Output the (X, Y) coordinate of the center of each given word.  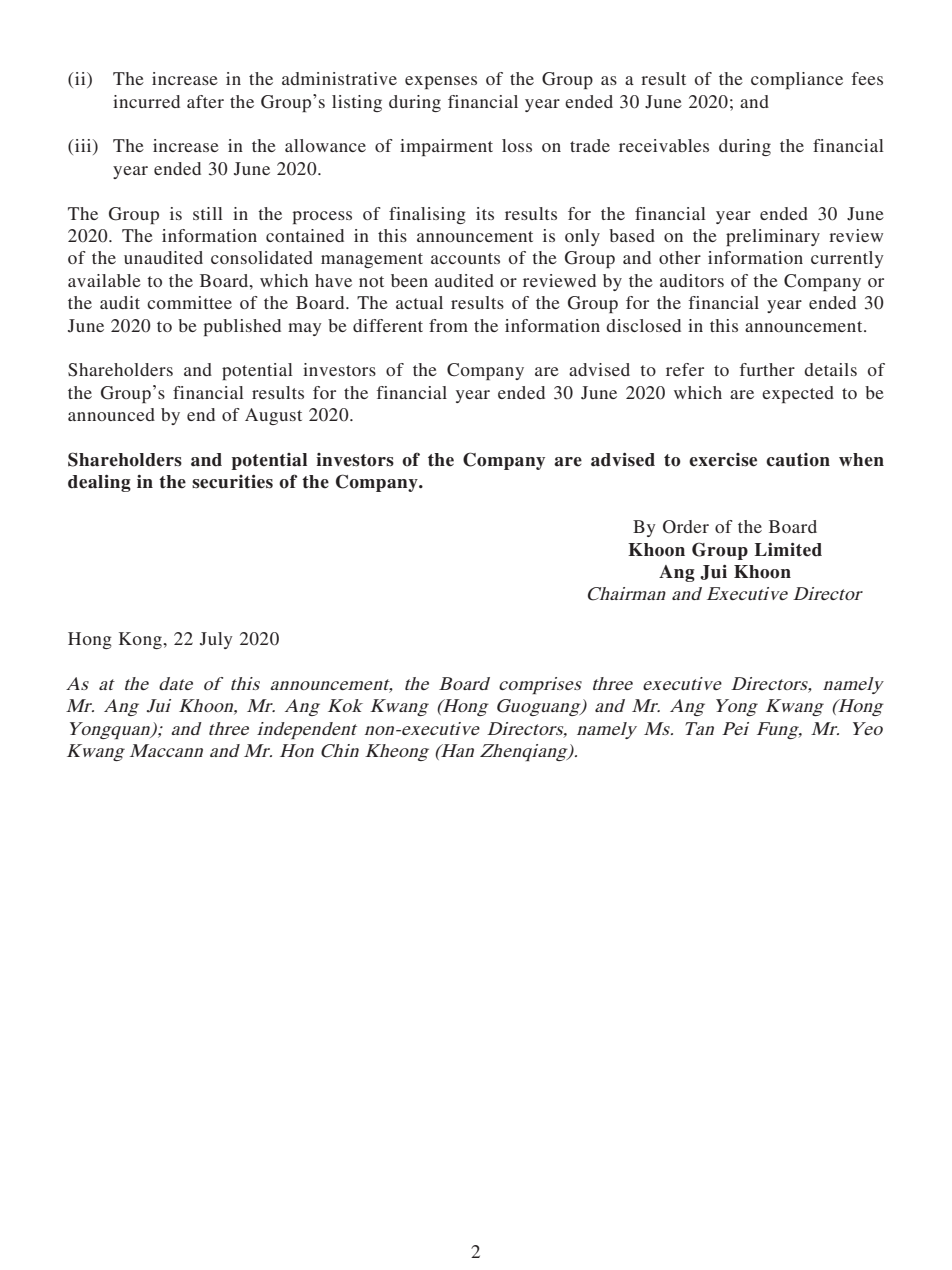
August (273, 416)
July (216, 640)
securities (232, 482)
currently (847, 259)
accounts (465, 258)
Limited (788, 550)
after (205, 101)
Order (686, 527)
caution (798, 460)
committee (189, 302)
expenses (441, 82)
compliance (797, 80)
